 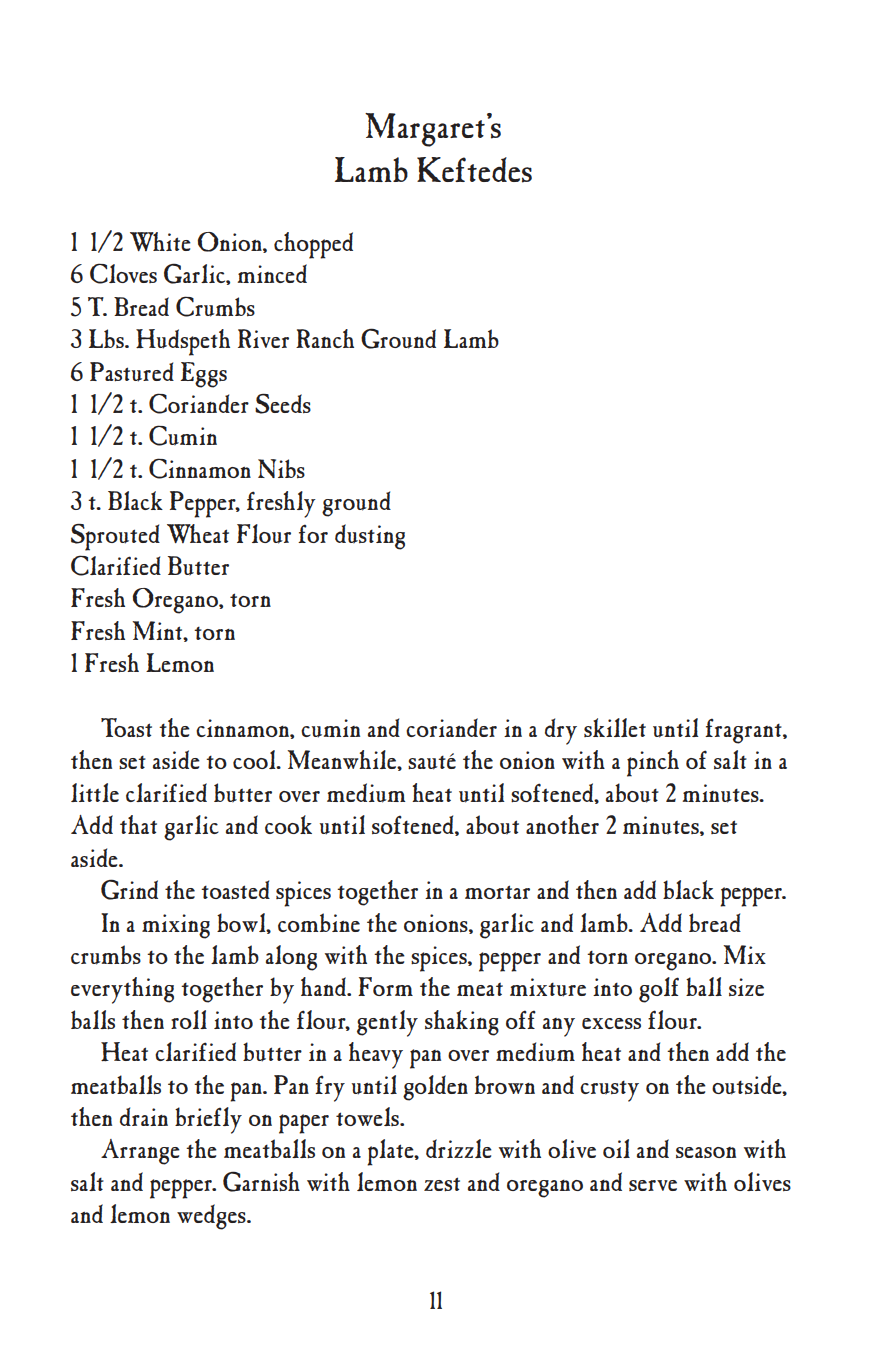 What do you see at coordinates (129, 889) in the image?
I see `Grind` at bounding box center [129, 889].
